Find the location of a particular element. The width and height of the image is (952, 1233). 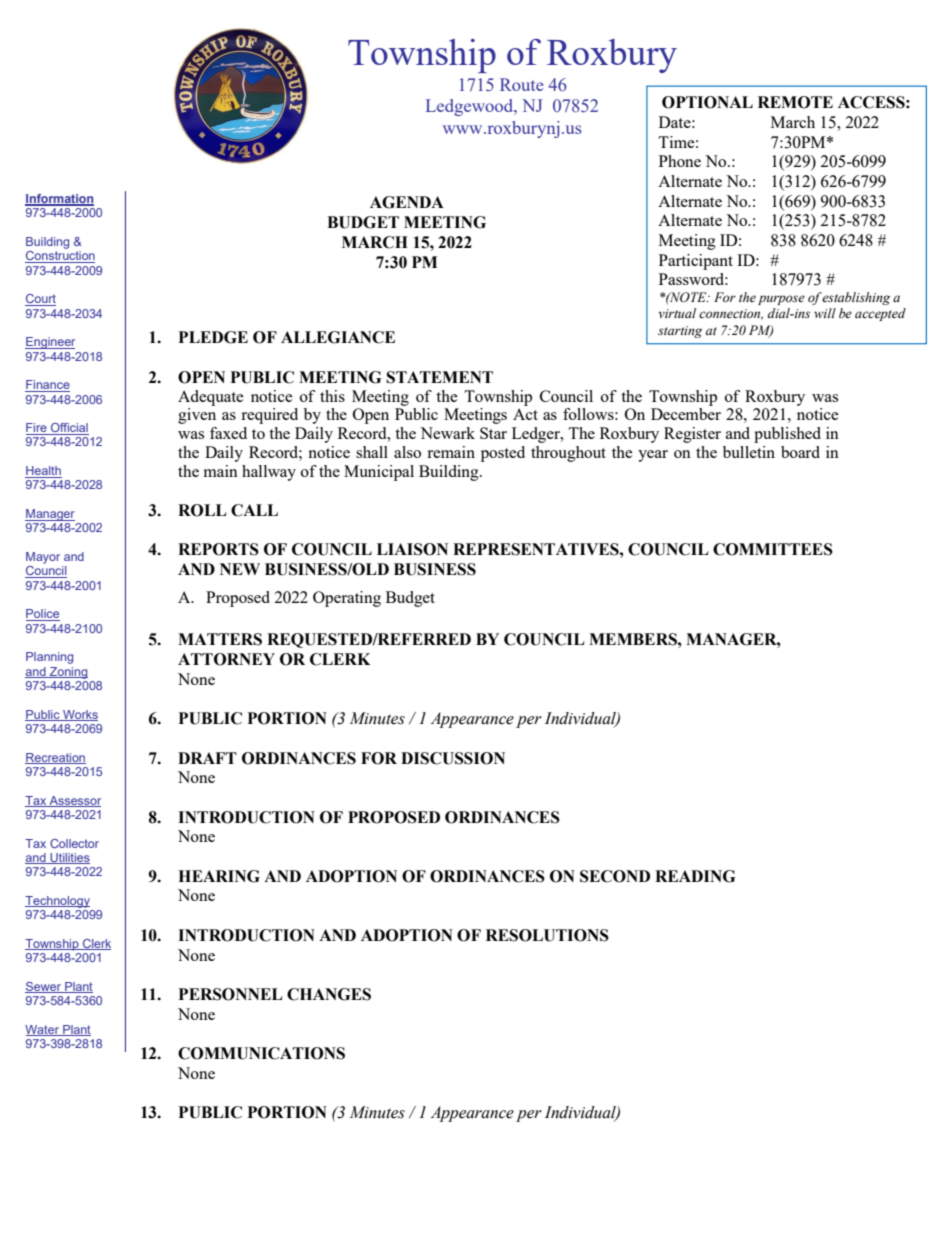

REMOTE is located at coordinates (795, 102).
